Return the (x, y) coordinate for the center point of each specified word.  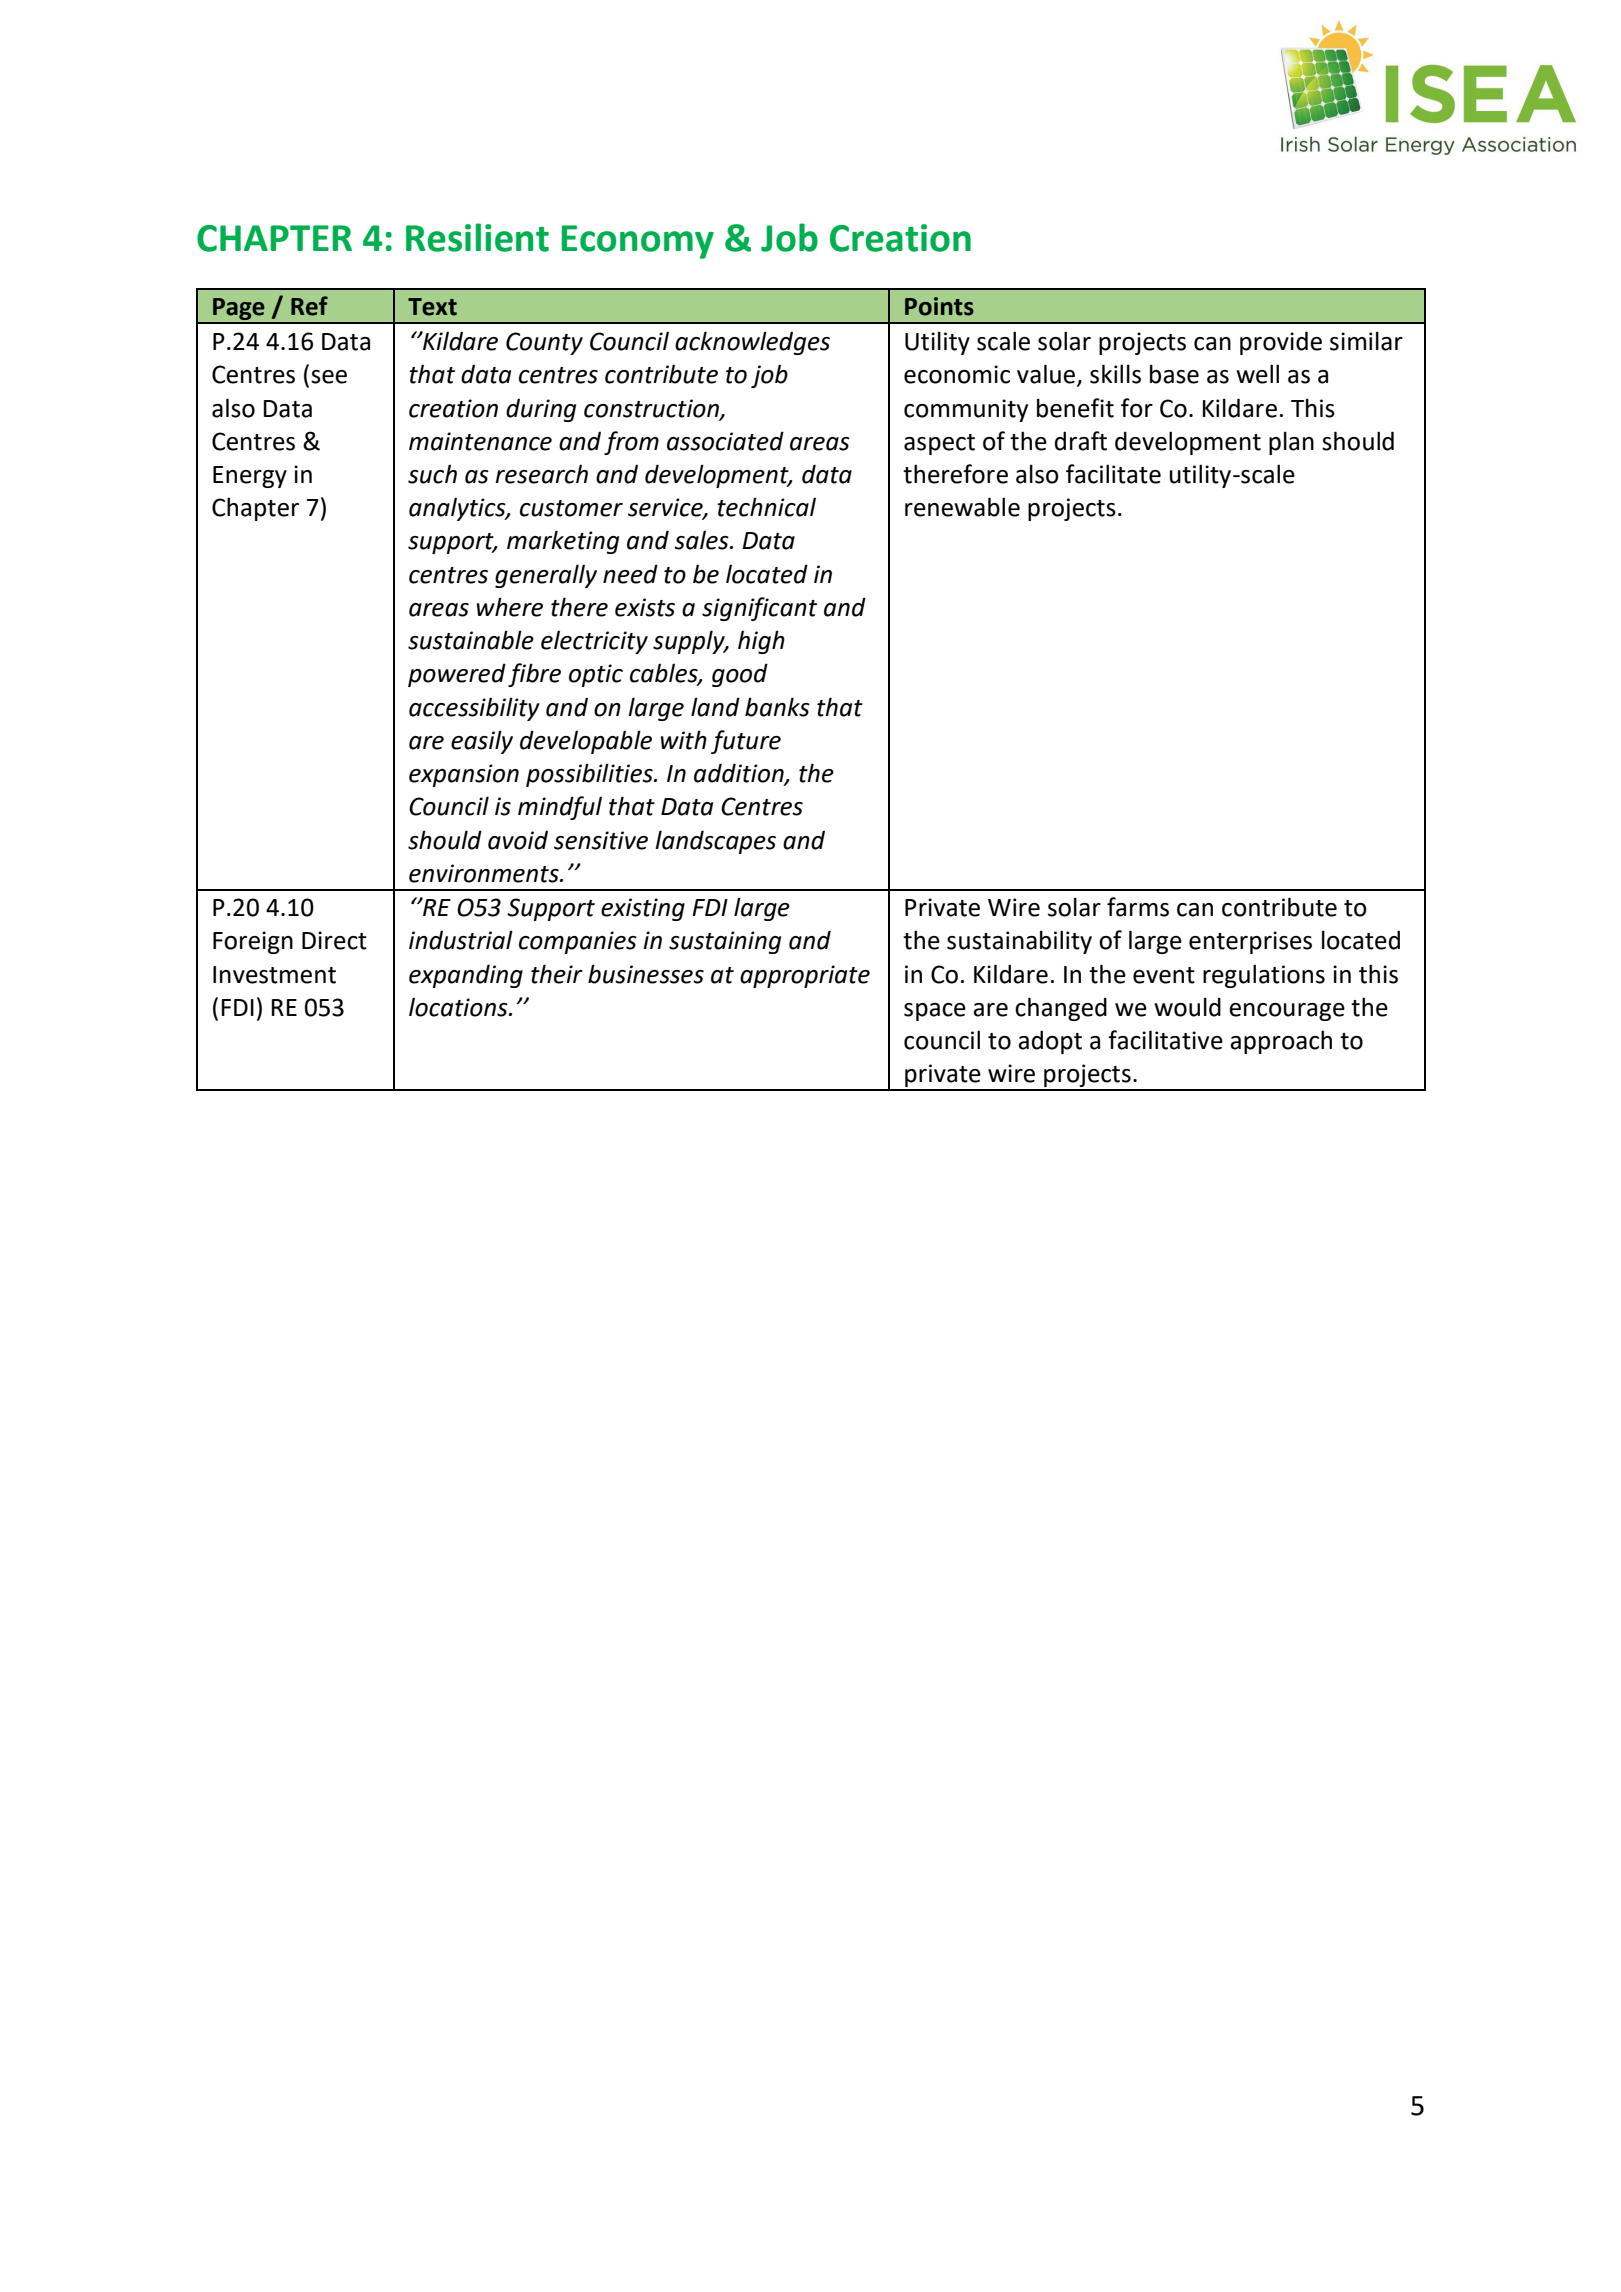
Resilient (477, 237)
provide (1281, 343)
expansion (464, 775)
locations (459, 1007)
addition (740, 774)
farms (1138, 907)
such (432, 474)
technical (766, 507)
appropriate (805, 976)
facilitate (1113, 474)
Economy (638, 242)
